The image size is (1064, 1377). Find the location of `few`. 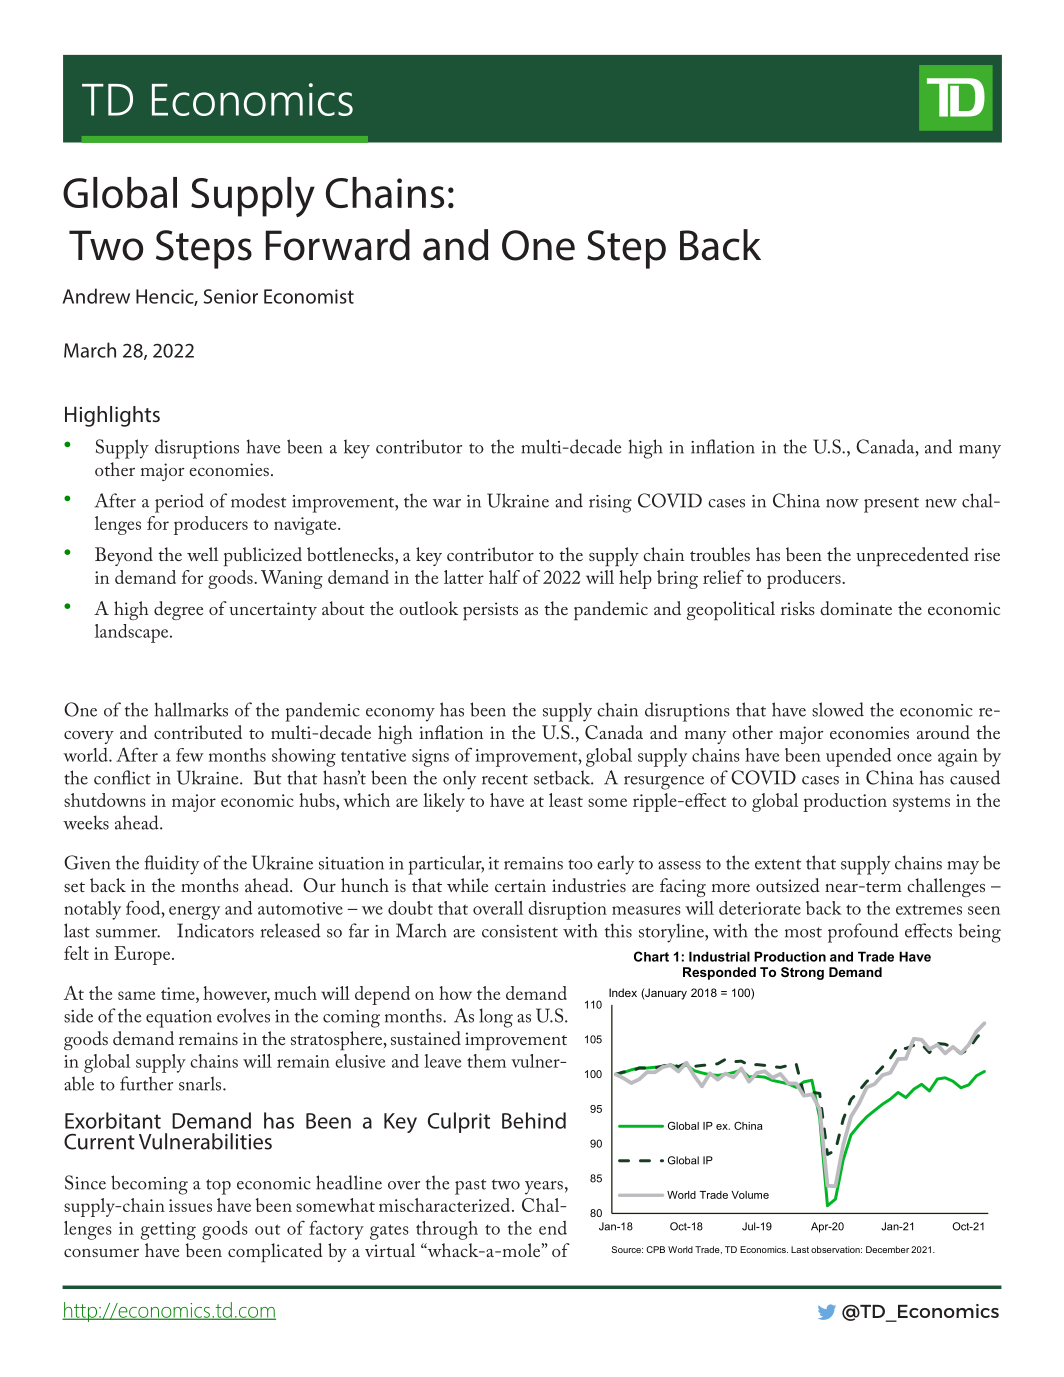

few is located at coordinates (190, 755).
